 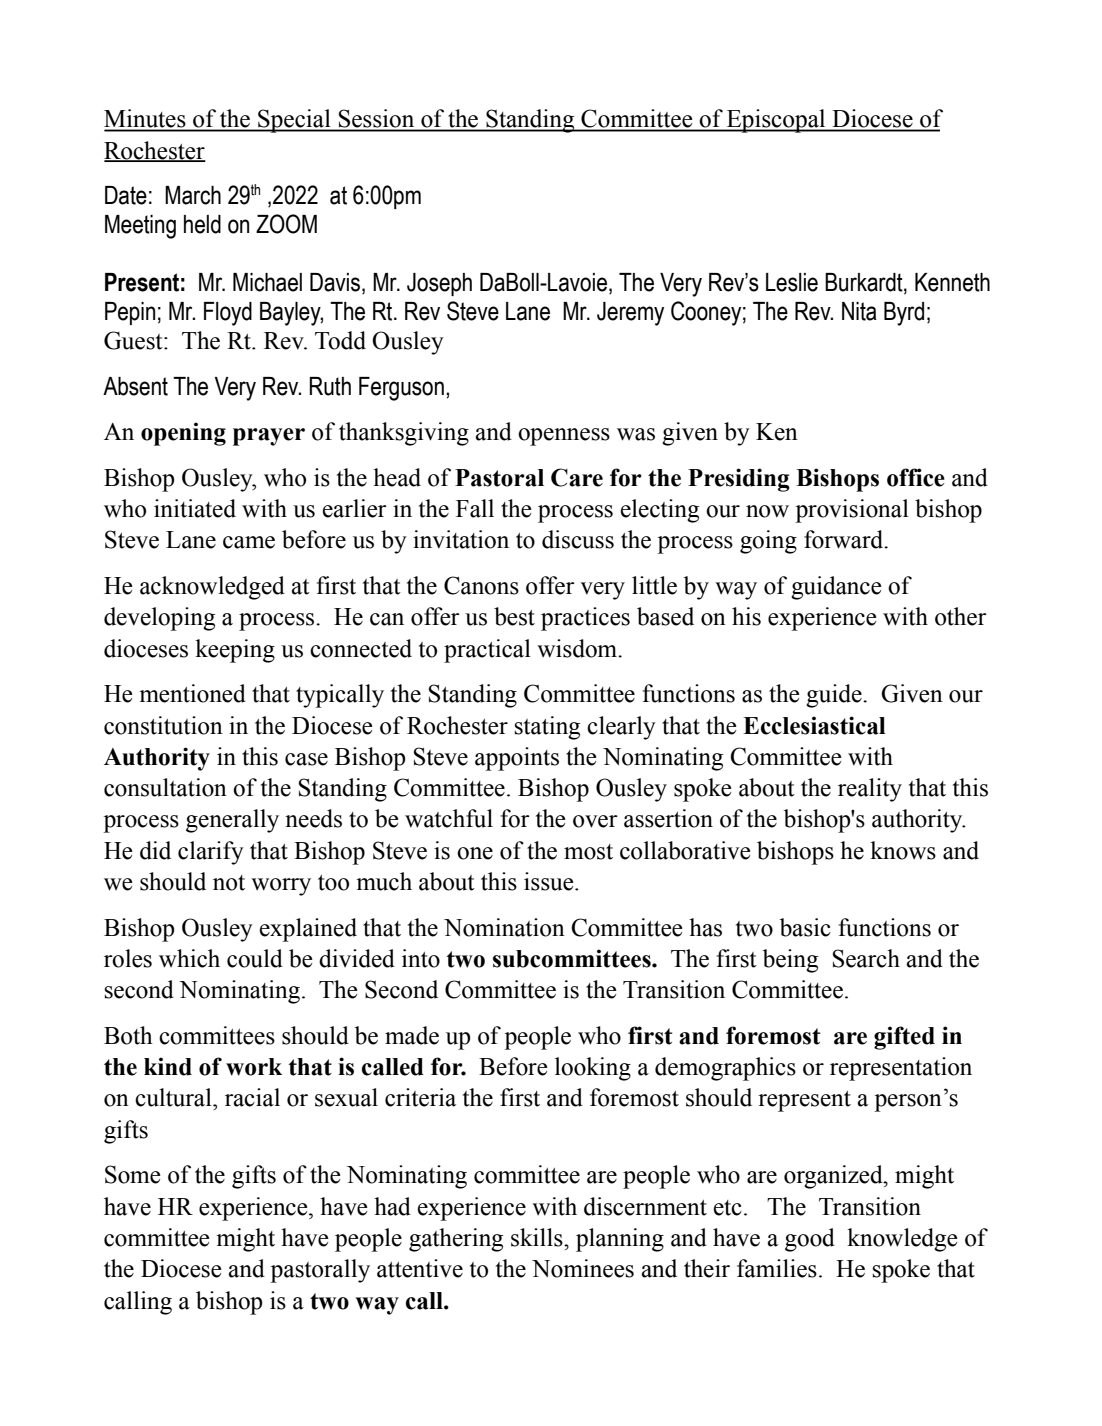 What do you see at coordinates (133, 1174) in the page?
I see `Some` at bounding box center [133, 1174].
